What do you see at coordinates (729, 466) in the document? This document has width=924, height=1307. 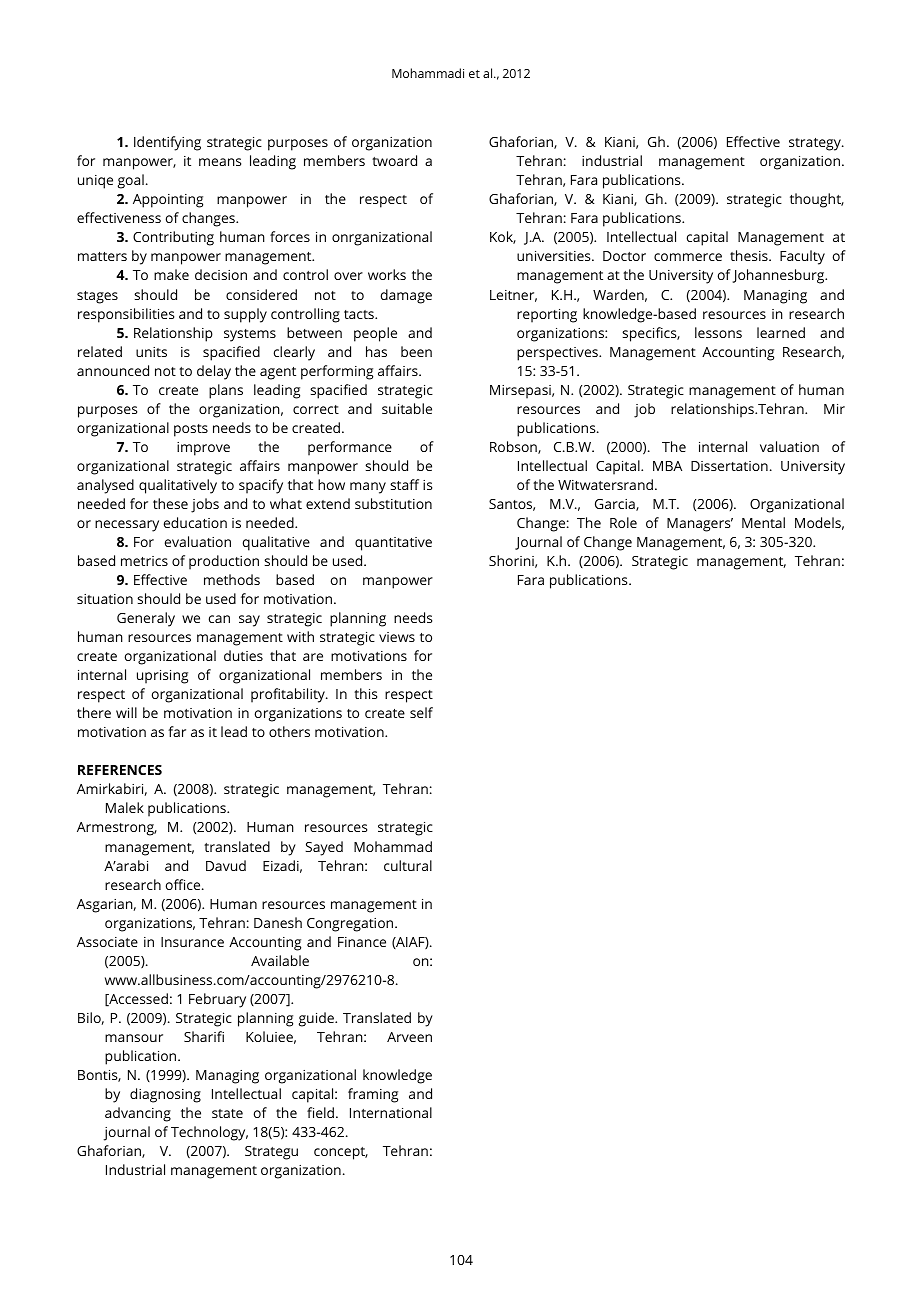 I see `Dissertation` at bounding box center [729, 466].
